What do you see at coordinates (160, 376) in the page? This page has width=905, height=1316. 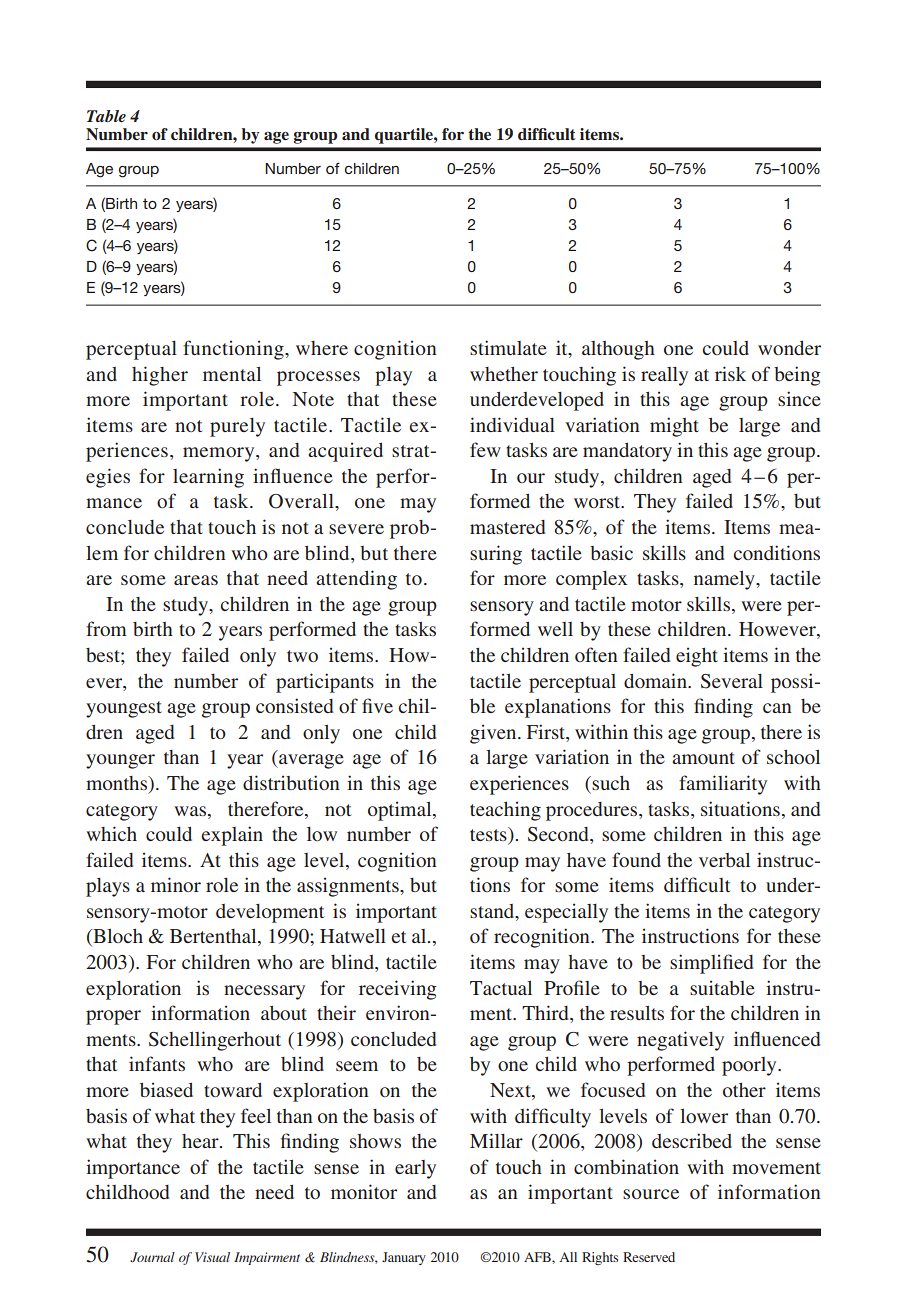 I see `higher` at bounding box center [160, 376].
